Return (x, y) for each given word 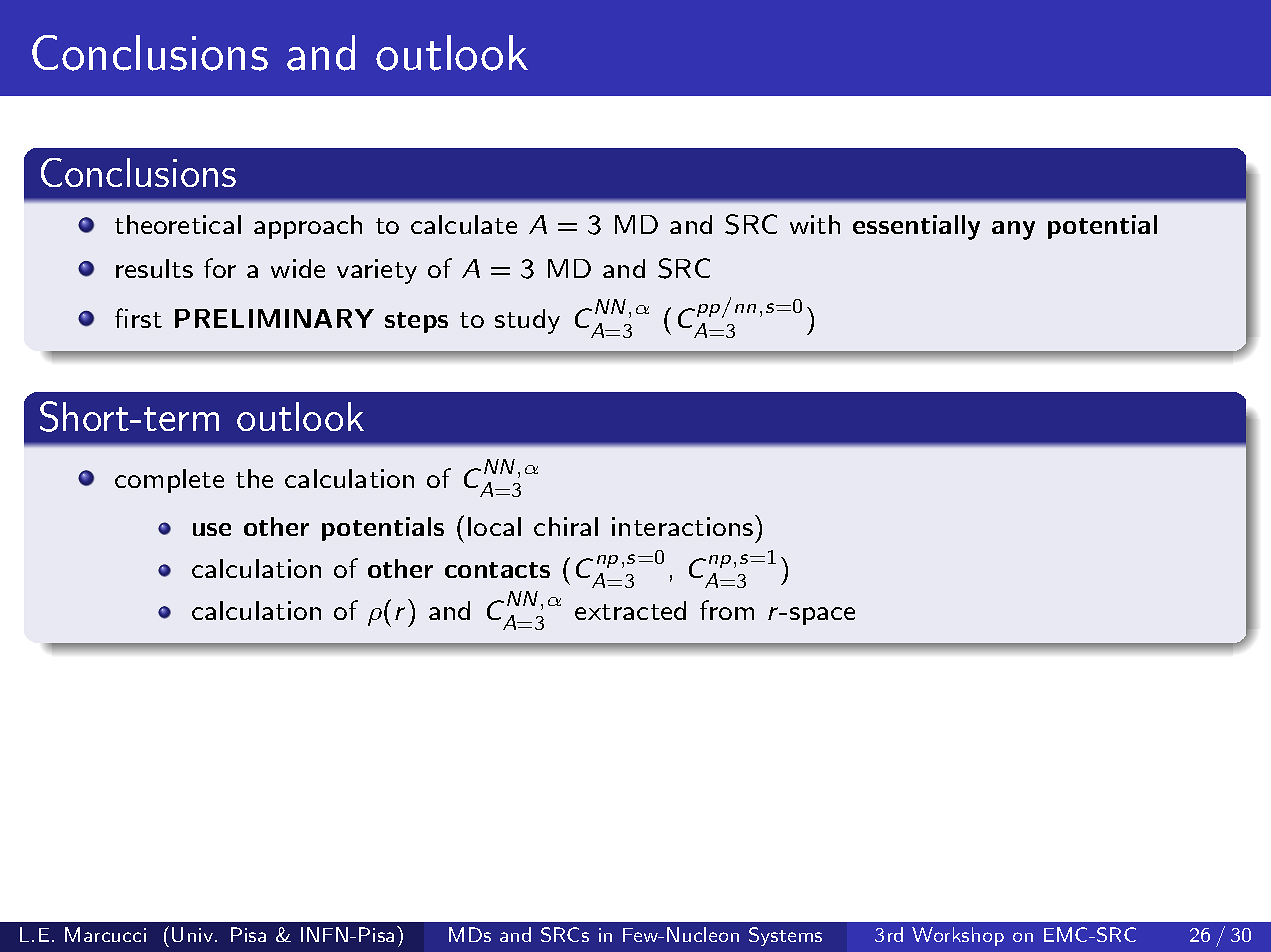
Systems (785, 936)
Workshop (958, 936)
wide (298, 268)
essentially (916, 227)
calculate (464, 224)
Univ (192, 934)
